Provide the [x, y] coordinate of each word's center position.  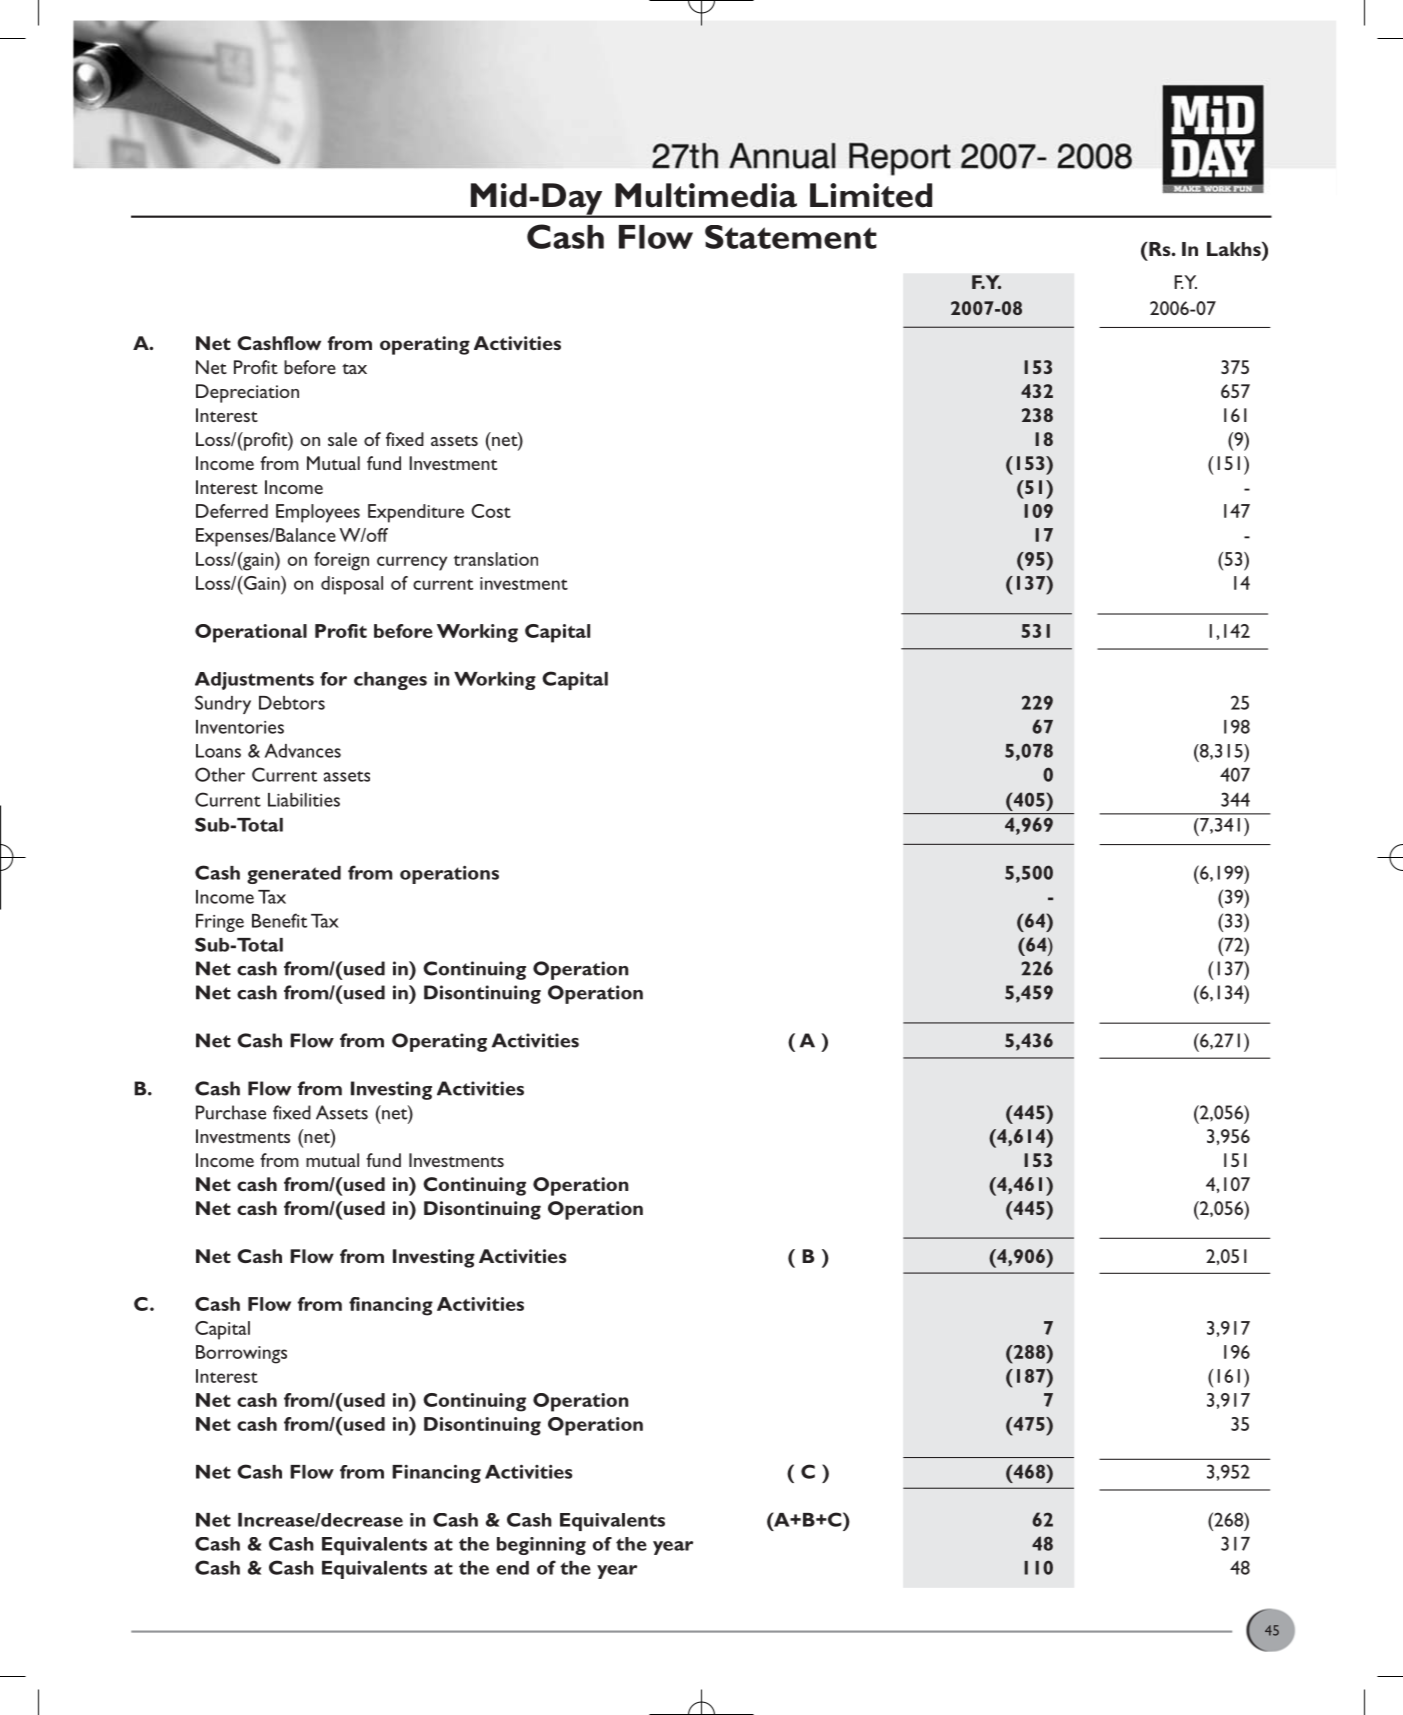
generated [294, 875]
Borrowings [241, 1354]
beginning [541, 1546]
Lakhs [1235, 249]
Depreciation [247, 393]
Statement [791, 237]
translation [496, 559]
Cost [491, 511]
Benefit [279, 920]
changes [390, 681]
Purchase [231, 1112]
